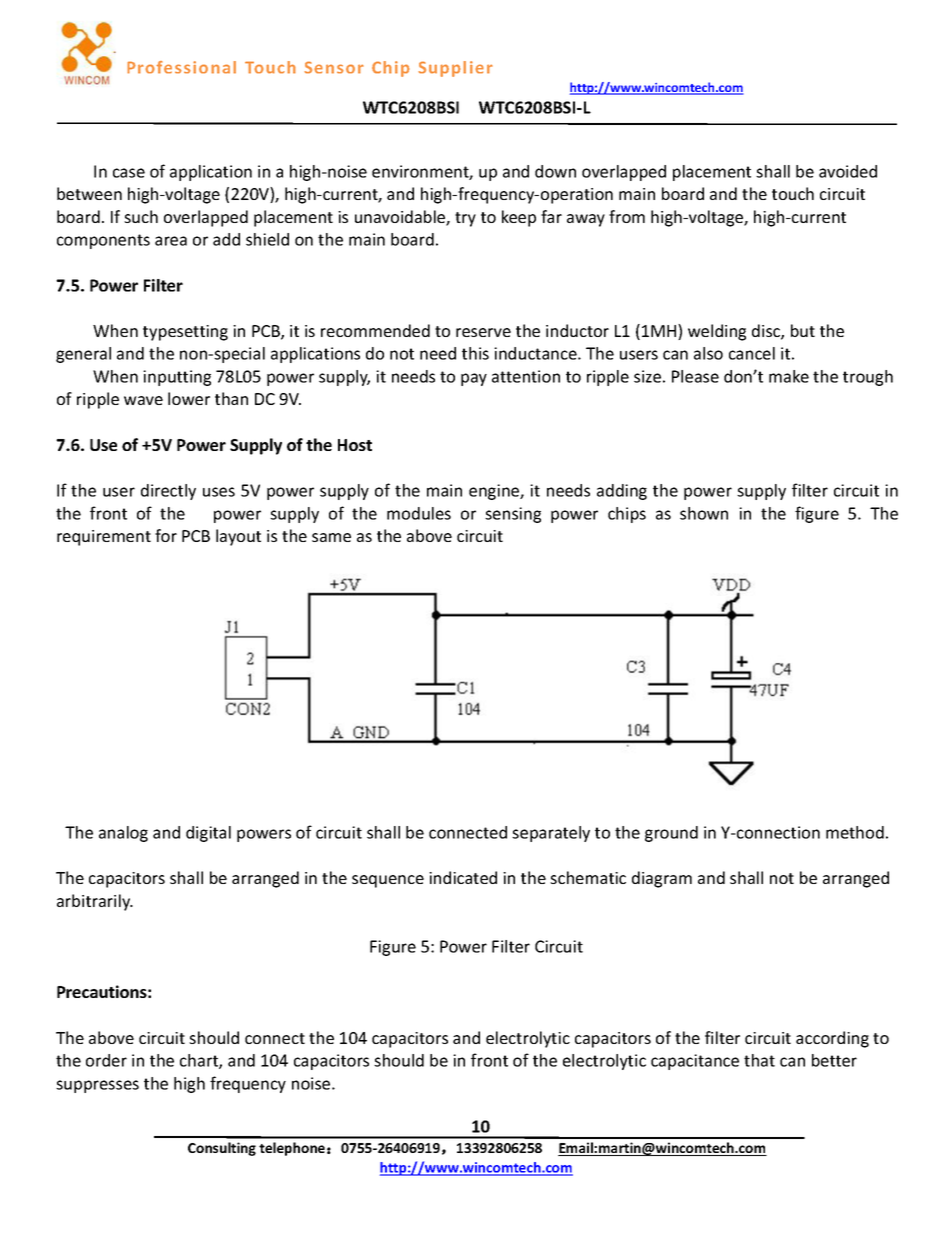 The height and width of the screenshot is (1233, 952). I want to click on Supplier, so click(455, 69).
